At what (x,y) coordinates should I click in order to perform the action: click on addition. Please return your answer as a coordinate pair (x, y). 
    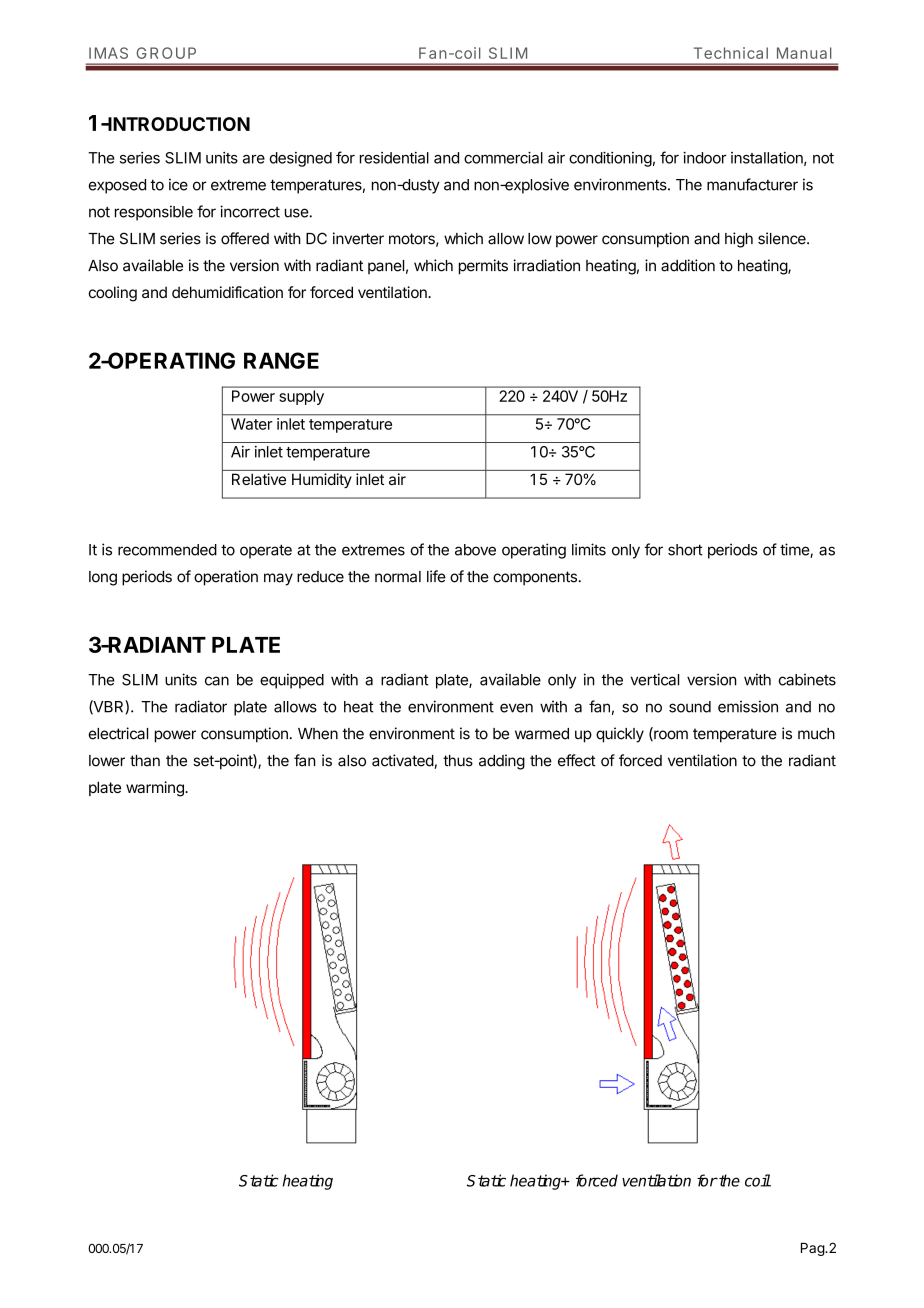
    Looking at the image, I should click on (688, 265).
